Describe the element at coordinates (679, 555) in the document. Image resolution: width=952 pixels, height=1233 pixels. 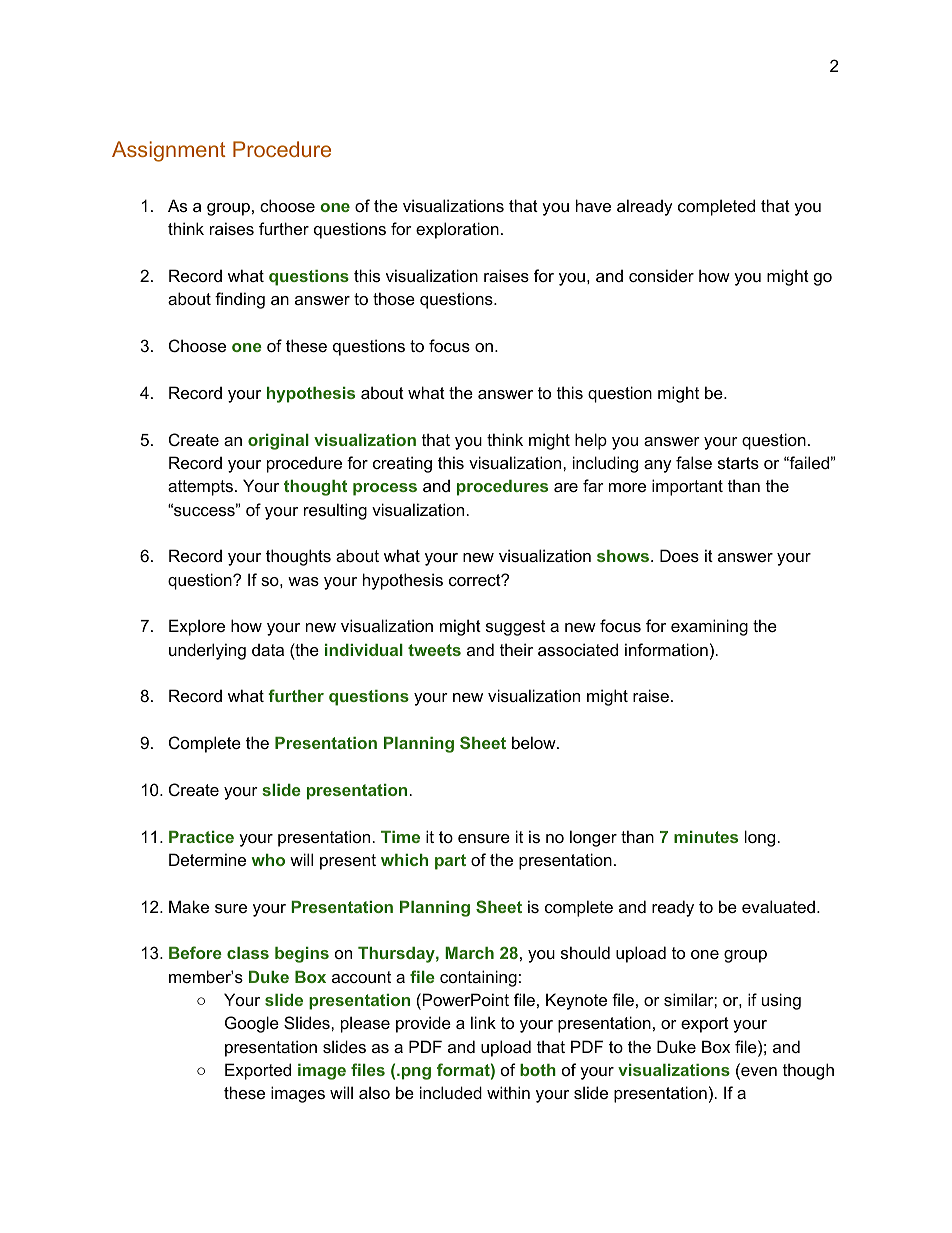
I see `Does` at that location.
